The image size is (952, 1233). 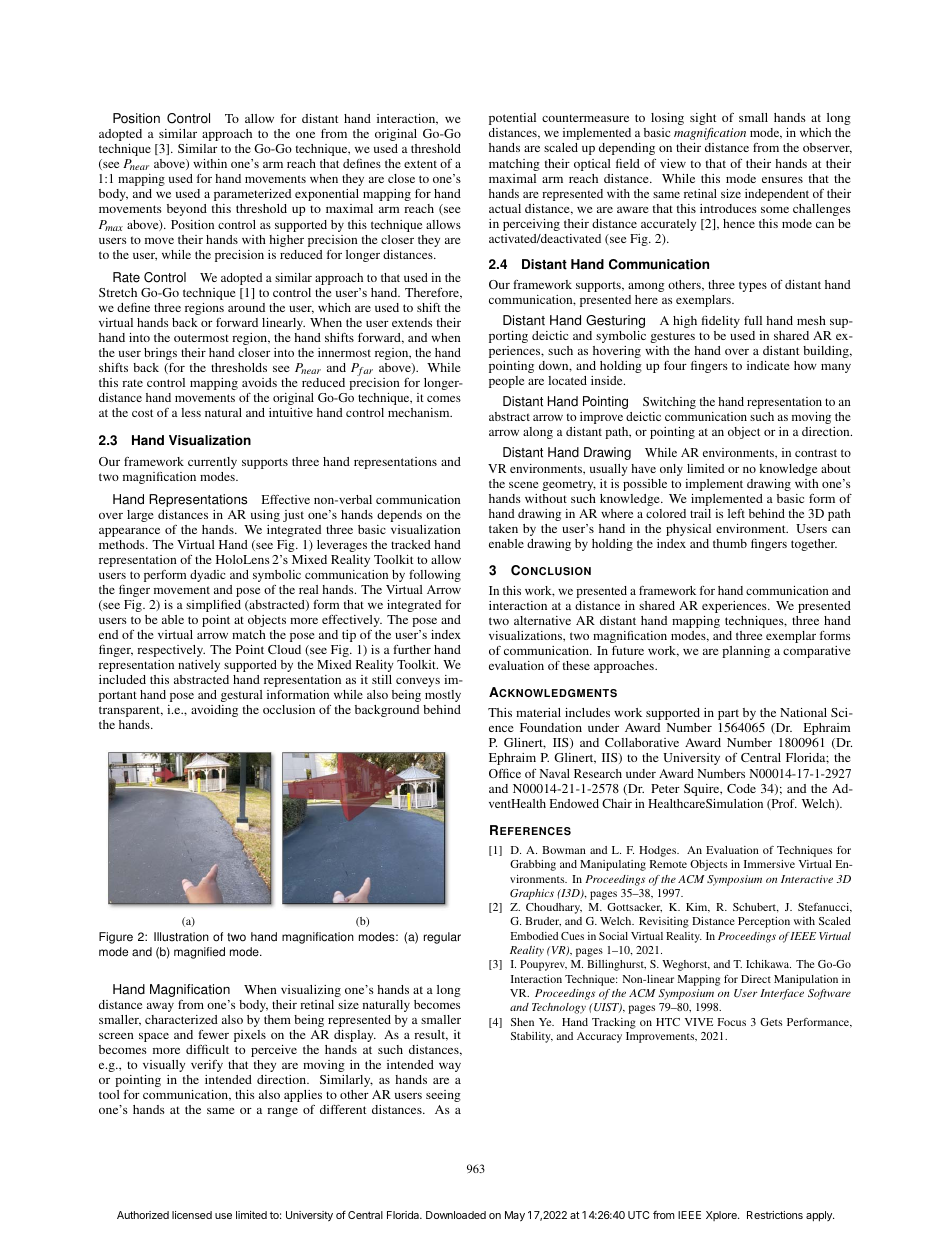 I want to click on Illustration, so click(x=181, y=937).
